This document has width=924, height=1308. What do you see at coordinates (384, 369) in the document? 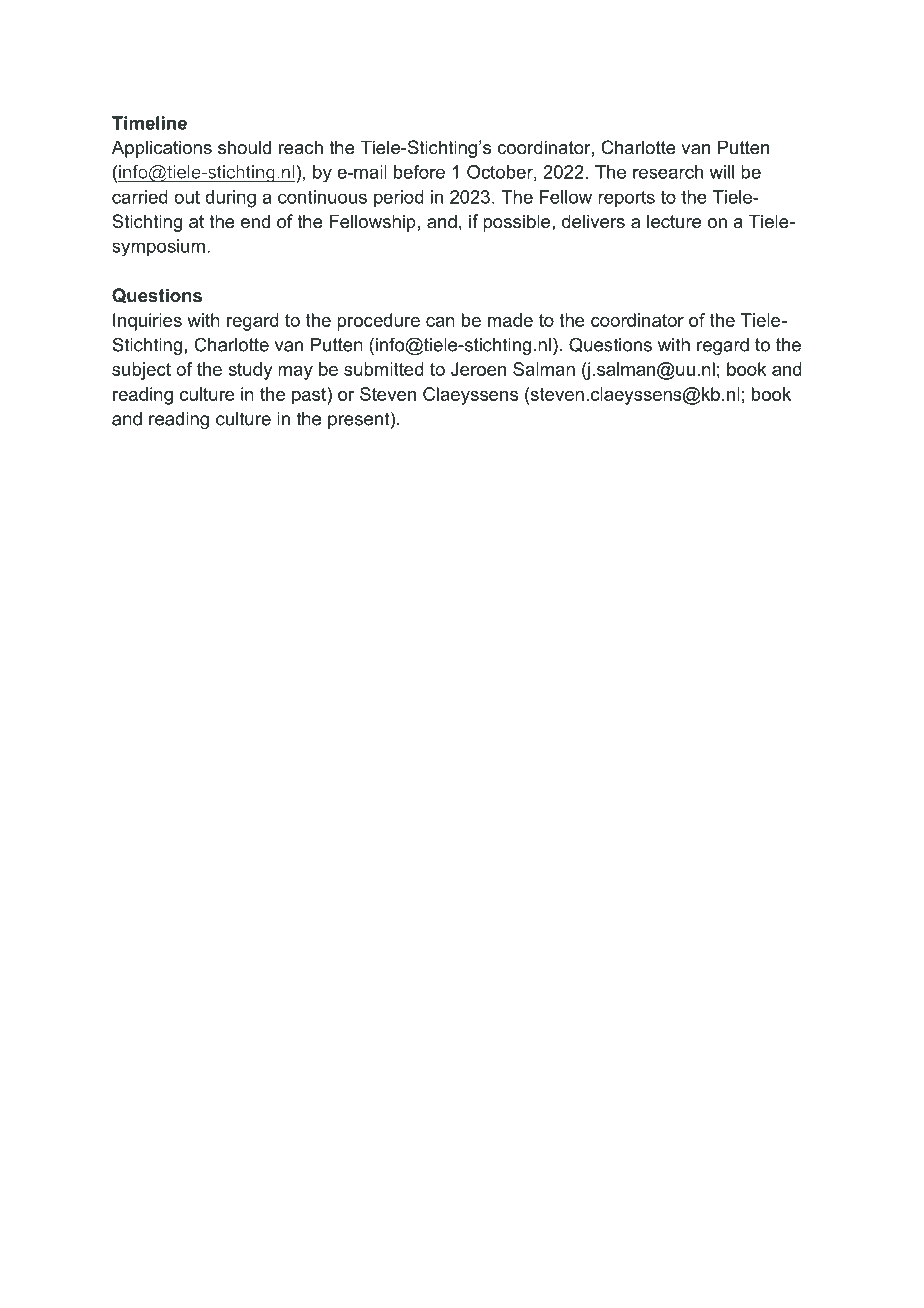
I see `submitted` at bounding box center [384, 369].
